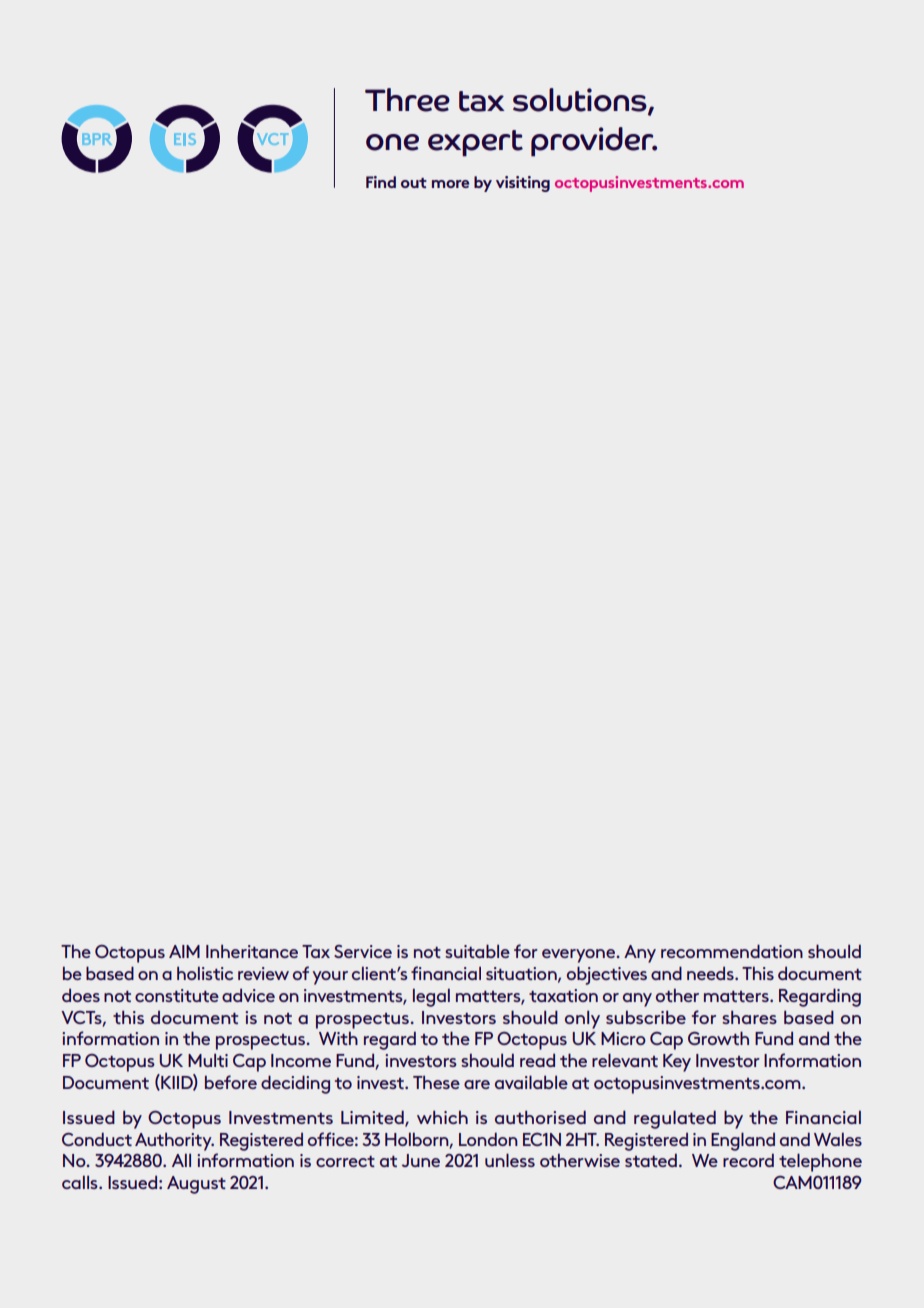 The image size is (924, 1308). Describe the element at coordinates (477, 951) in the image. I see `suitable` at that location.
